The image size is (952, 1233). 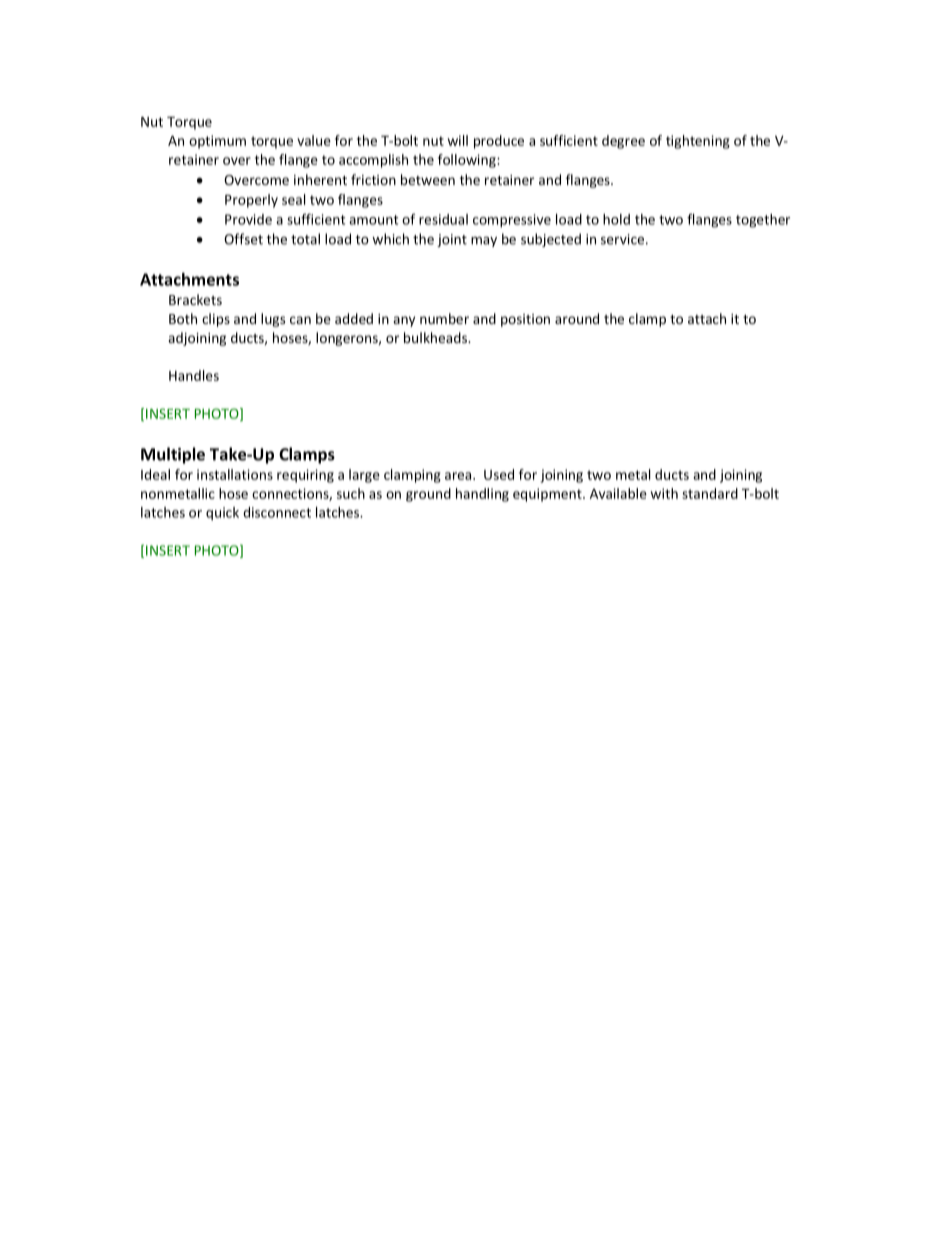 What do you see at coordinates (444, 318) in the screenshot?
I see `number` at bounding box center [444, 318].
